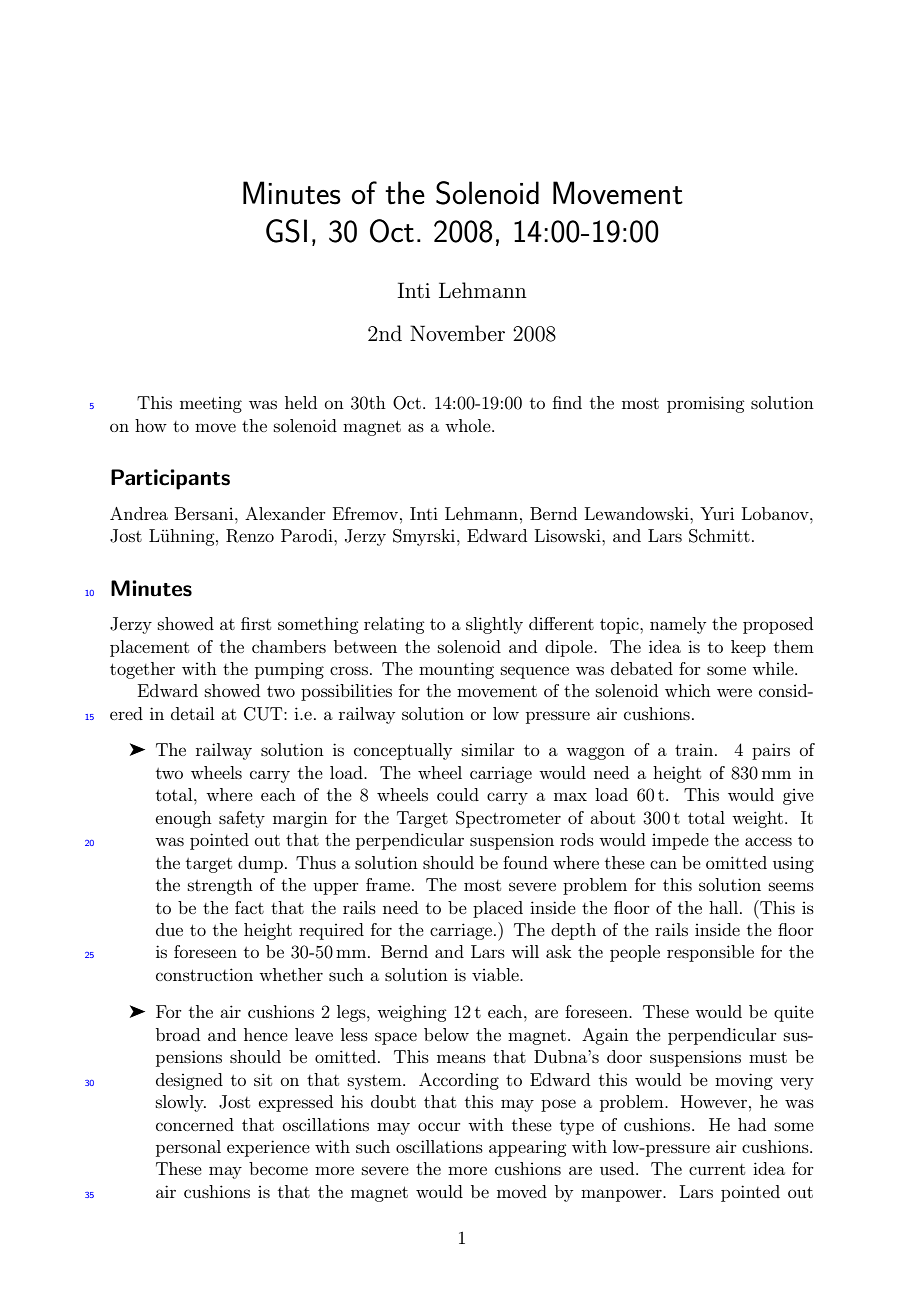 The height and width of the screenshot is (1308, 924). I want to click on occur, so click(439, 1126).
